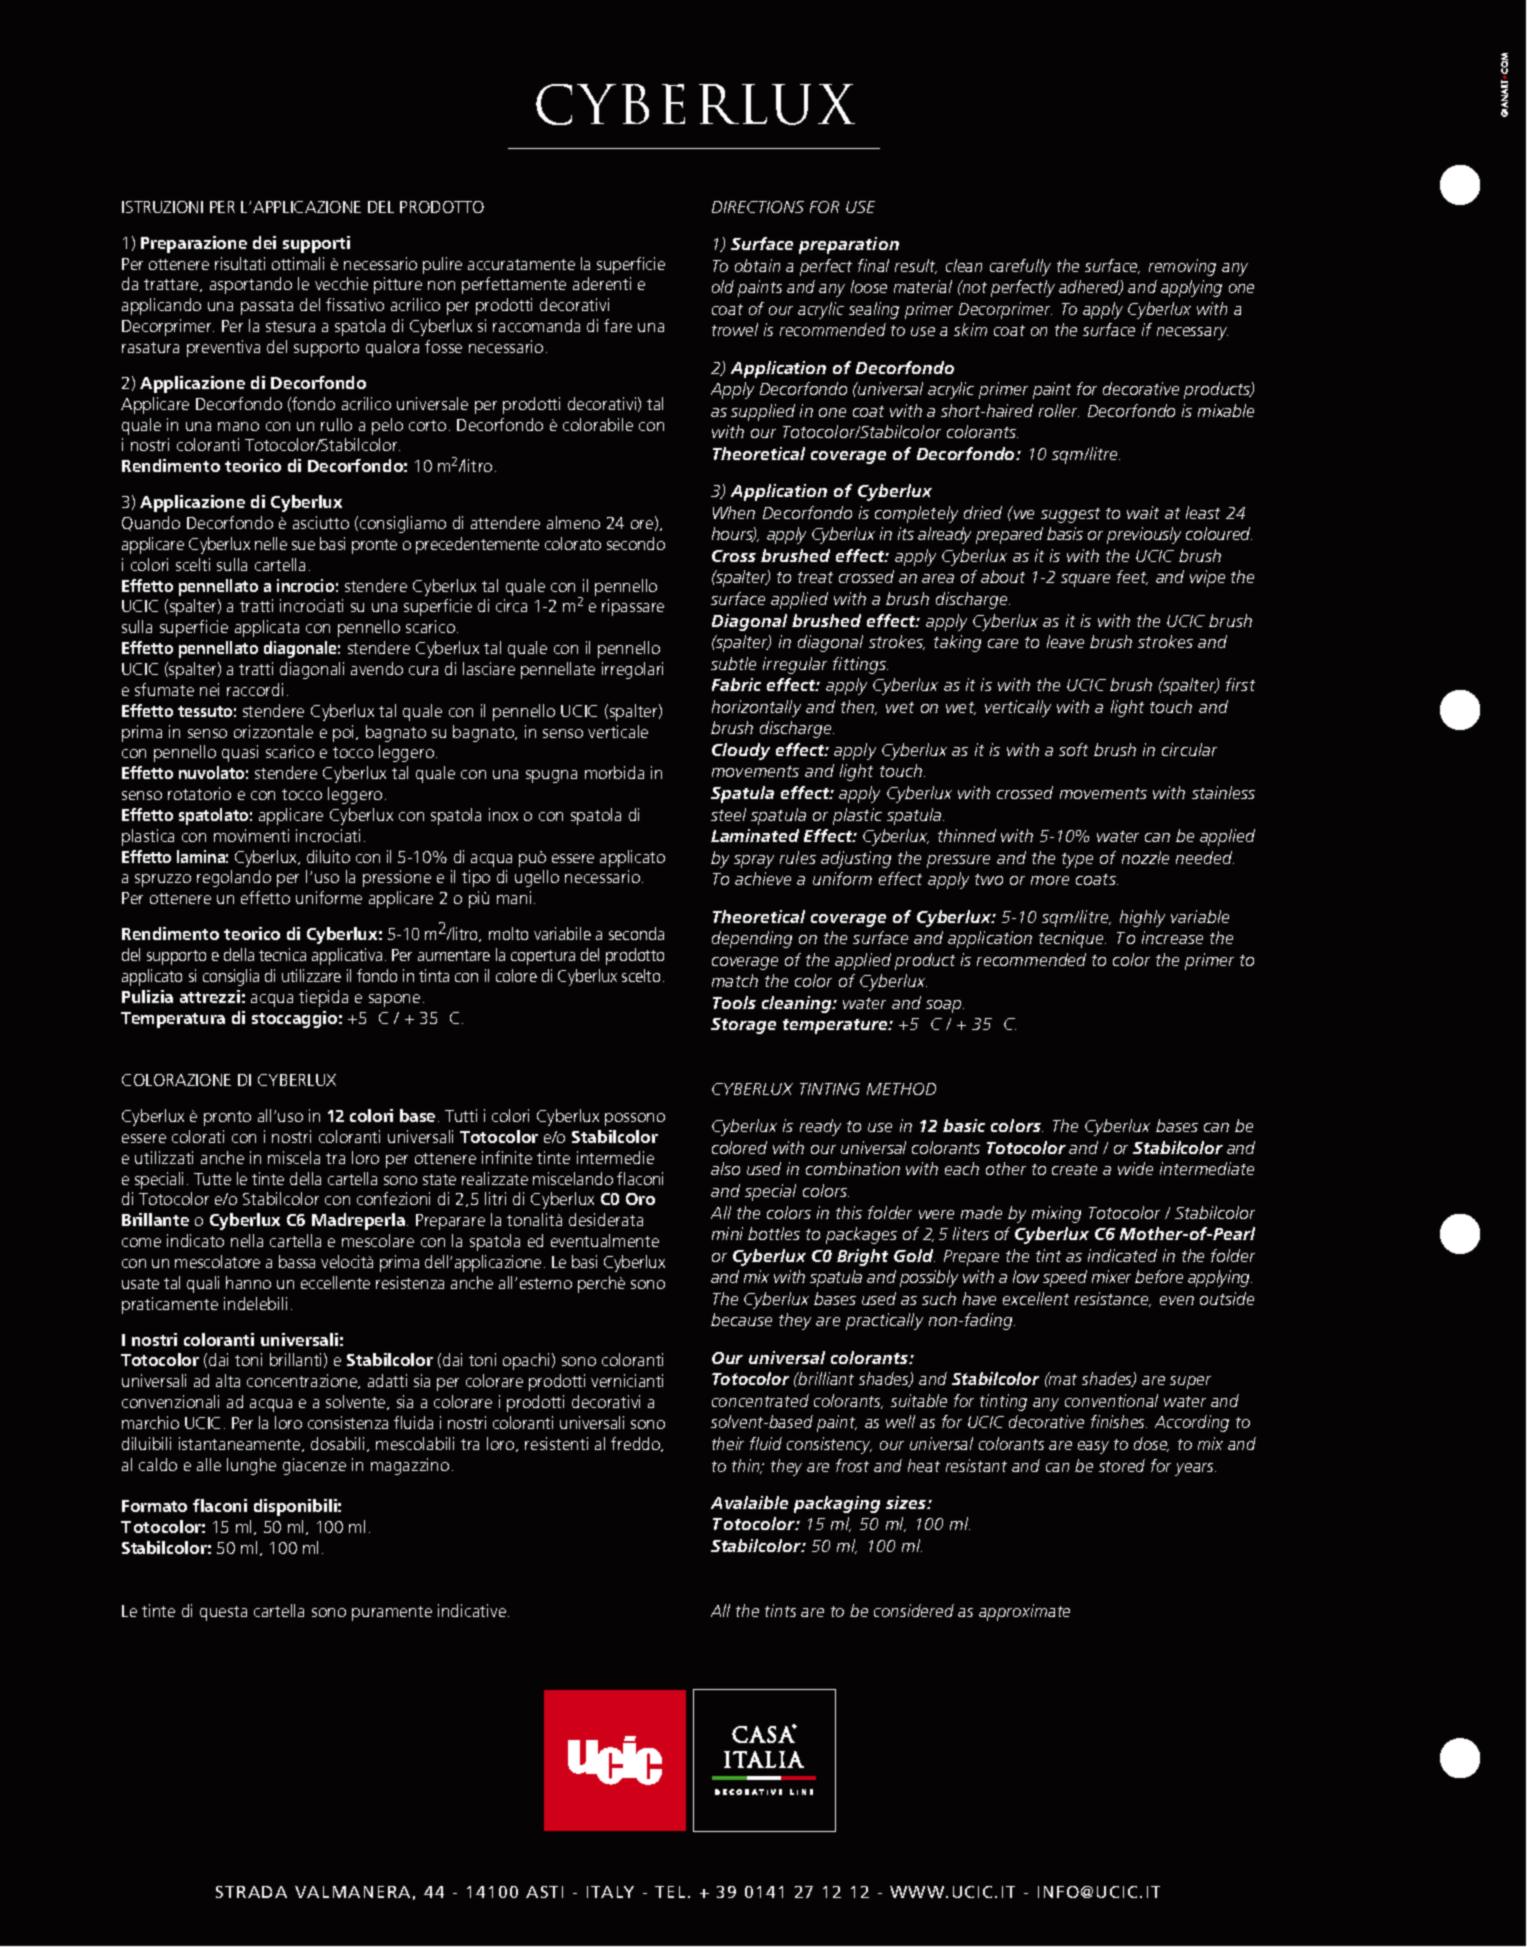  Describe the element at coordinates (209, 1464) in the image. I see `alle` at that location.
